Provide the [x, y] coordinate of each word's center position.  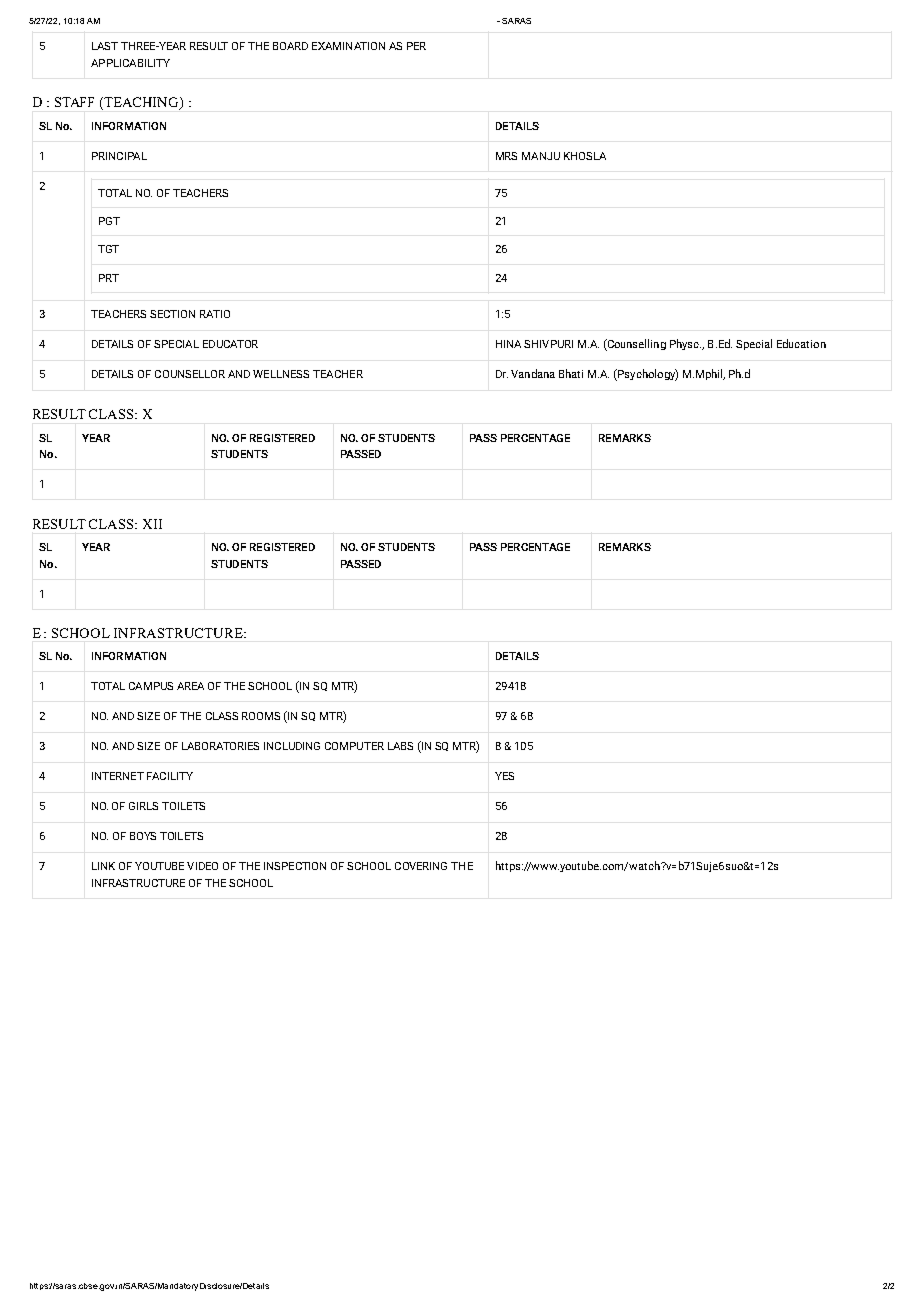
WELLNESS [281, 374]
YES [504, 776]
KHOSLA [585, 156]
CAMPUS [151, 686]
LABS [400, 746]
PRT [109, 278]
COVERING [421, 866]
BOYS [143, 836]
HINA [508, 344]
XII [152, 524]
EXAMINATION [348, 46]
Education [801, 343]
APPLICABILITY [130, 63]
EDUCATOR [230, 344]
